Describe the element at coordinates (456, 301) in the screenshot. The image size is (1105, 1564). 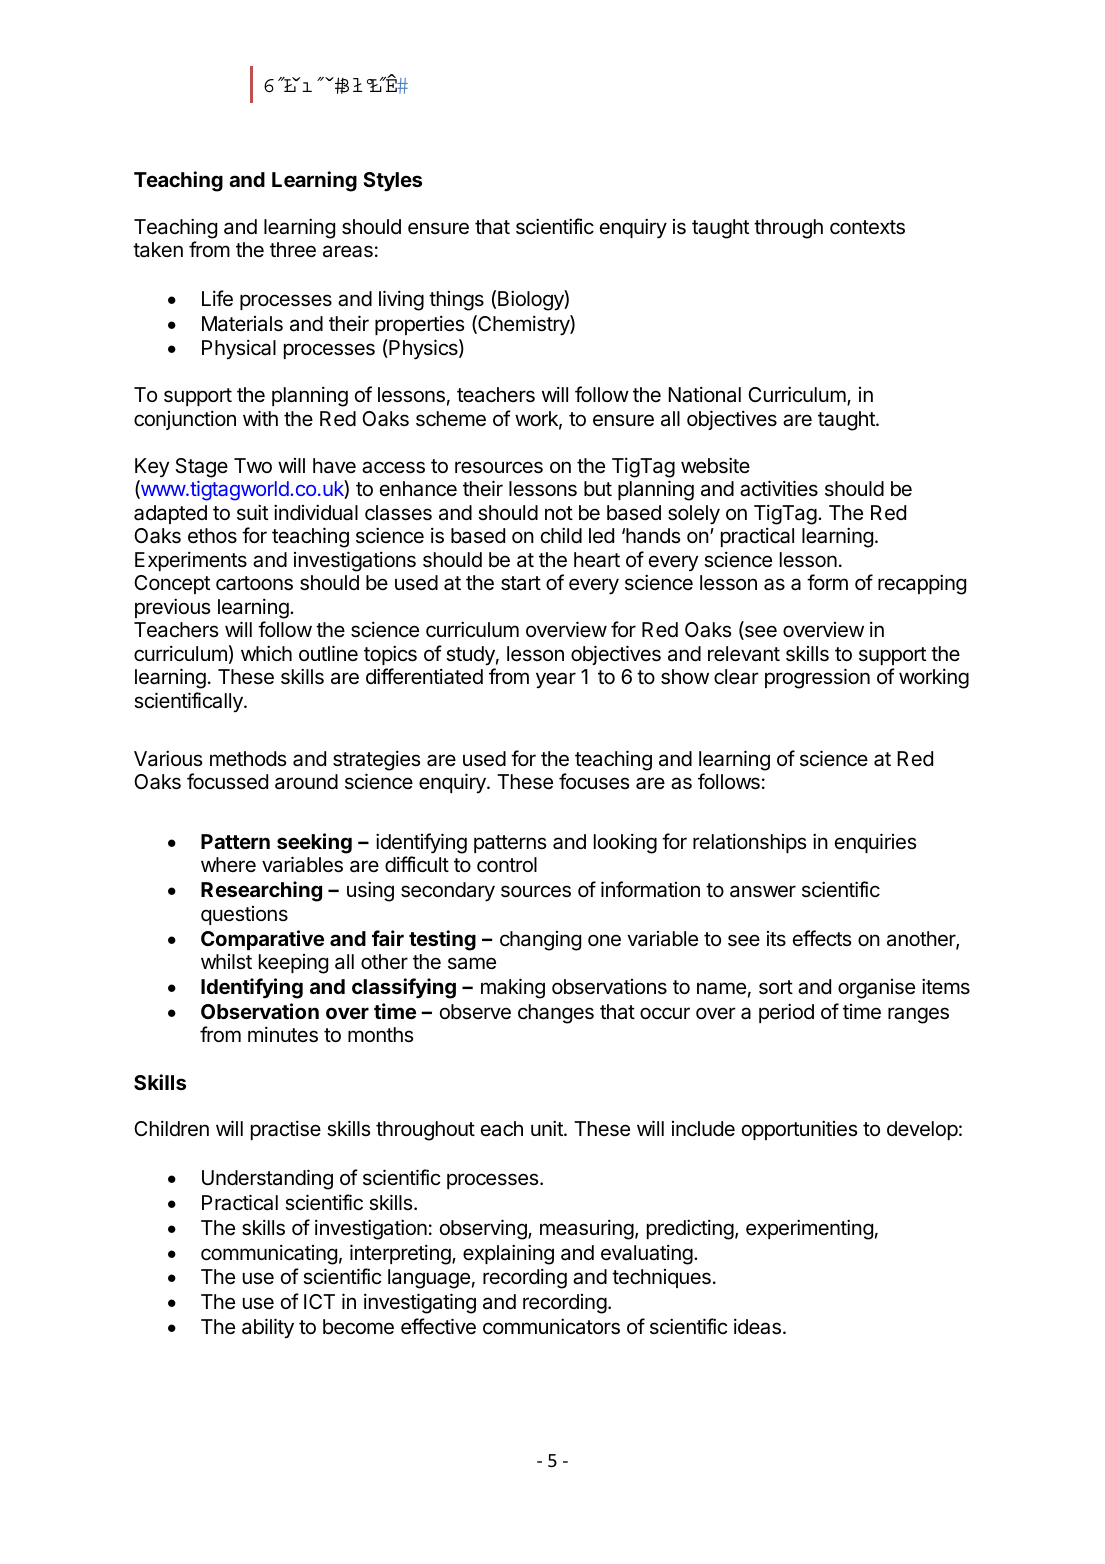
I see `things` at that location.
